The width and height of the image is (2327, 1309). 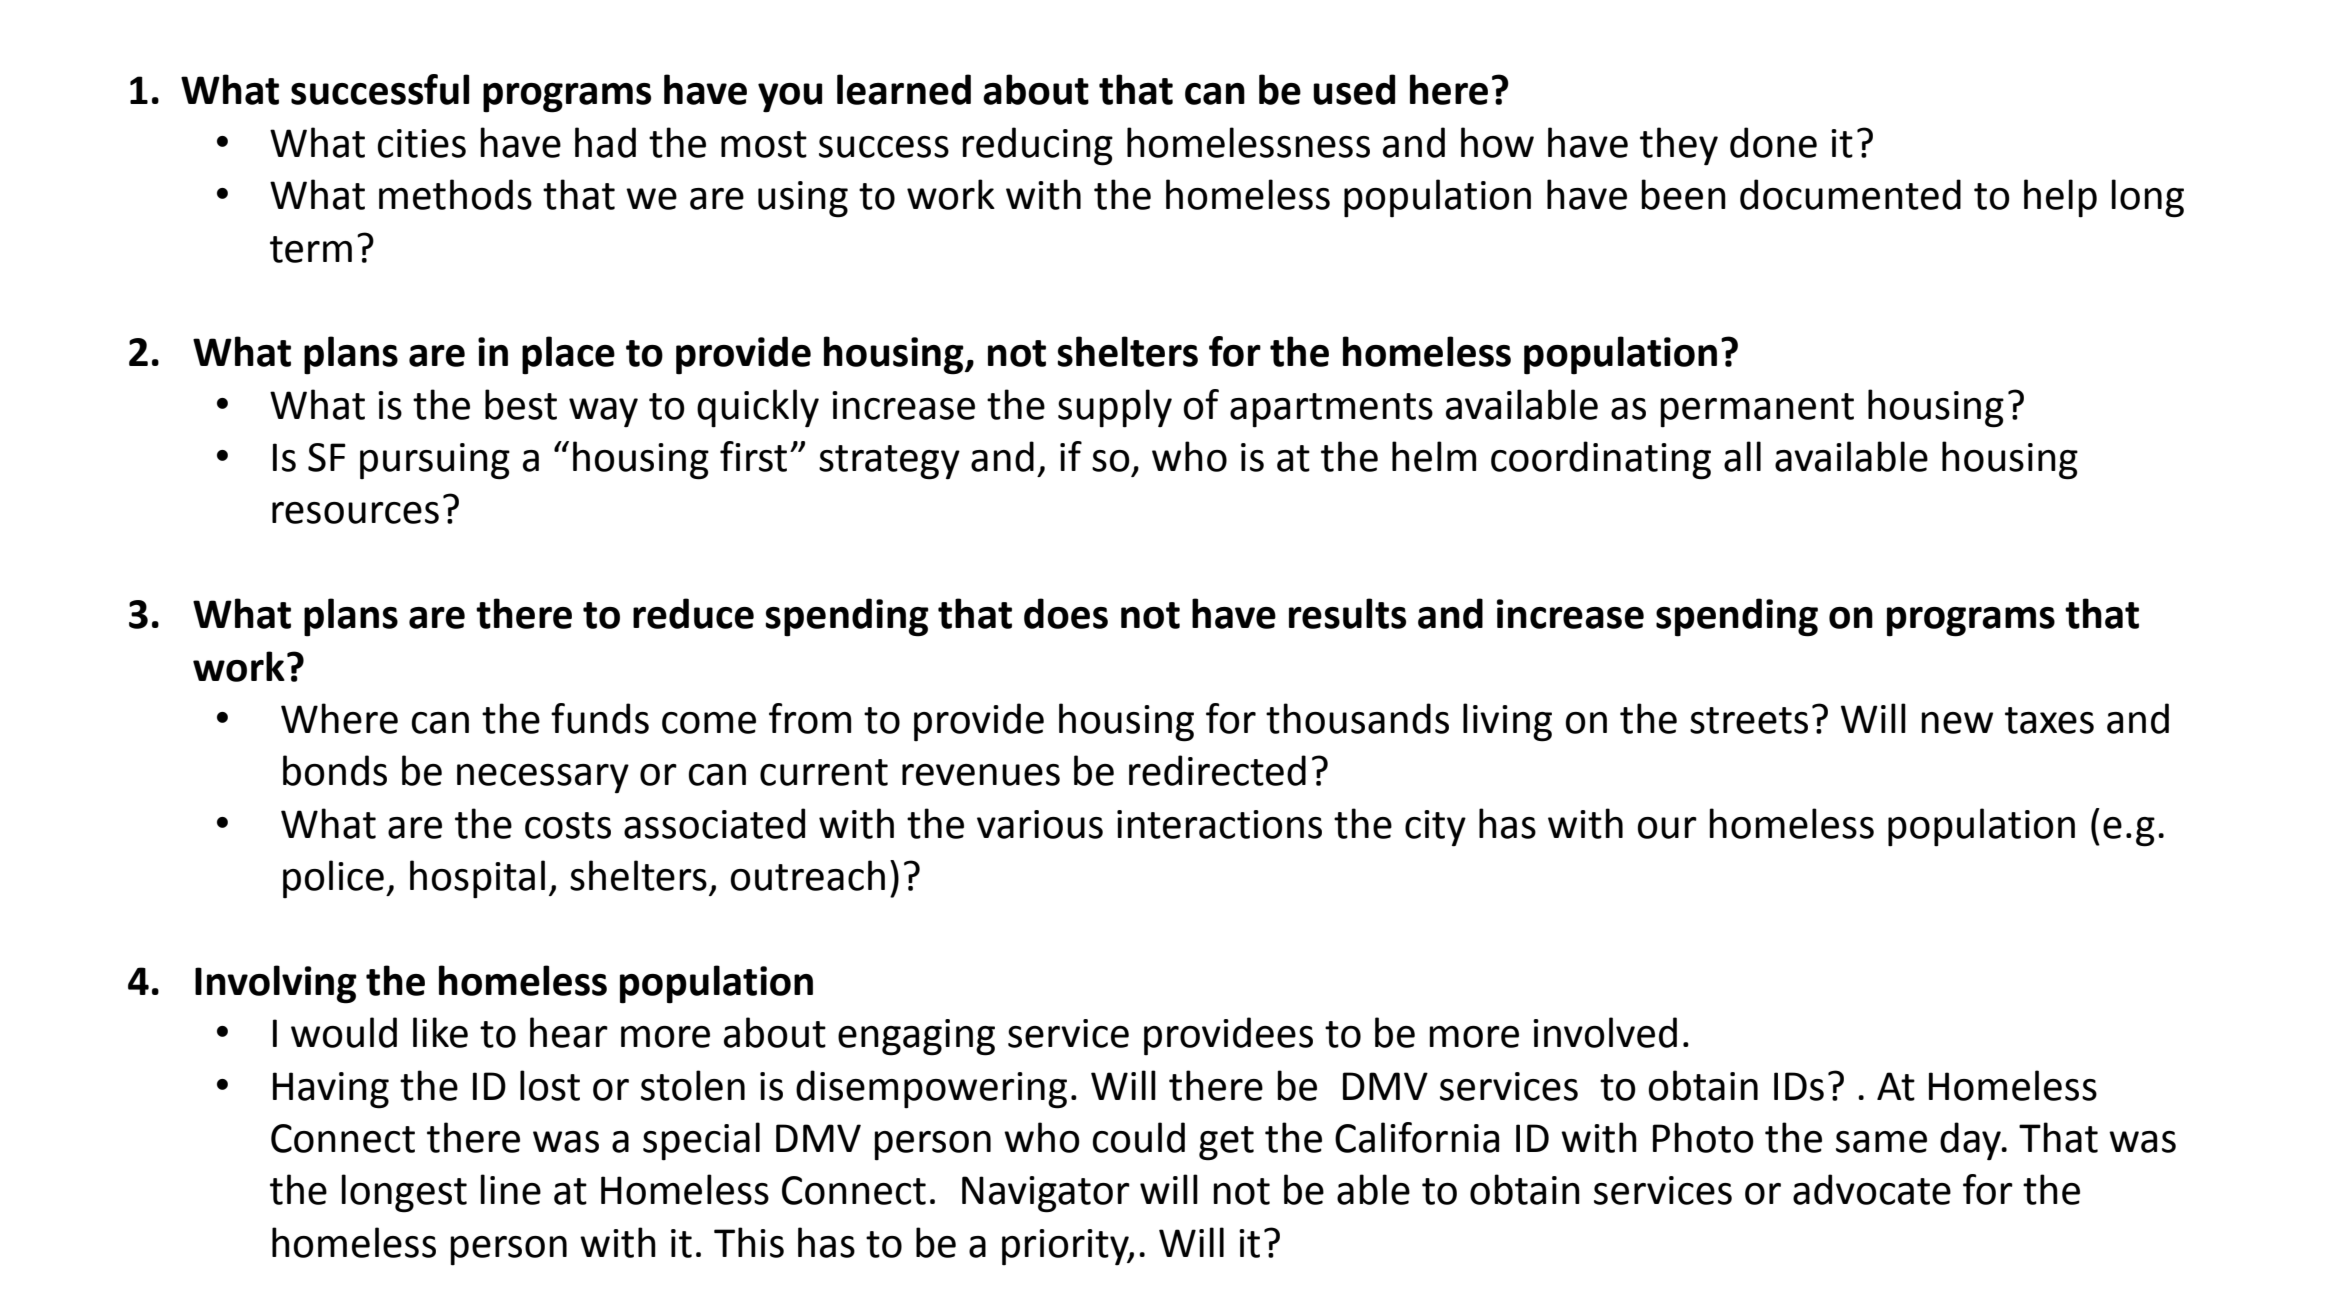 What do you see at coordinates (600, 718) in the image?
I see `funds` at bounding box center [600, 718].
